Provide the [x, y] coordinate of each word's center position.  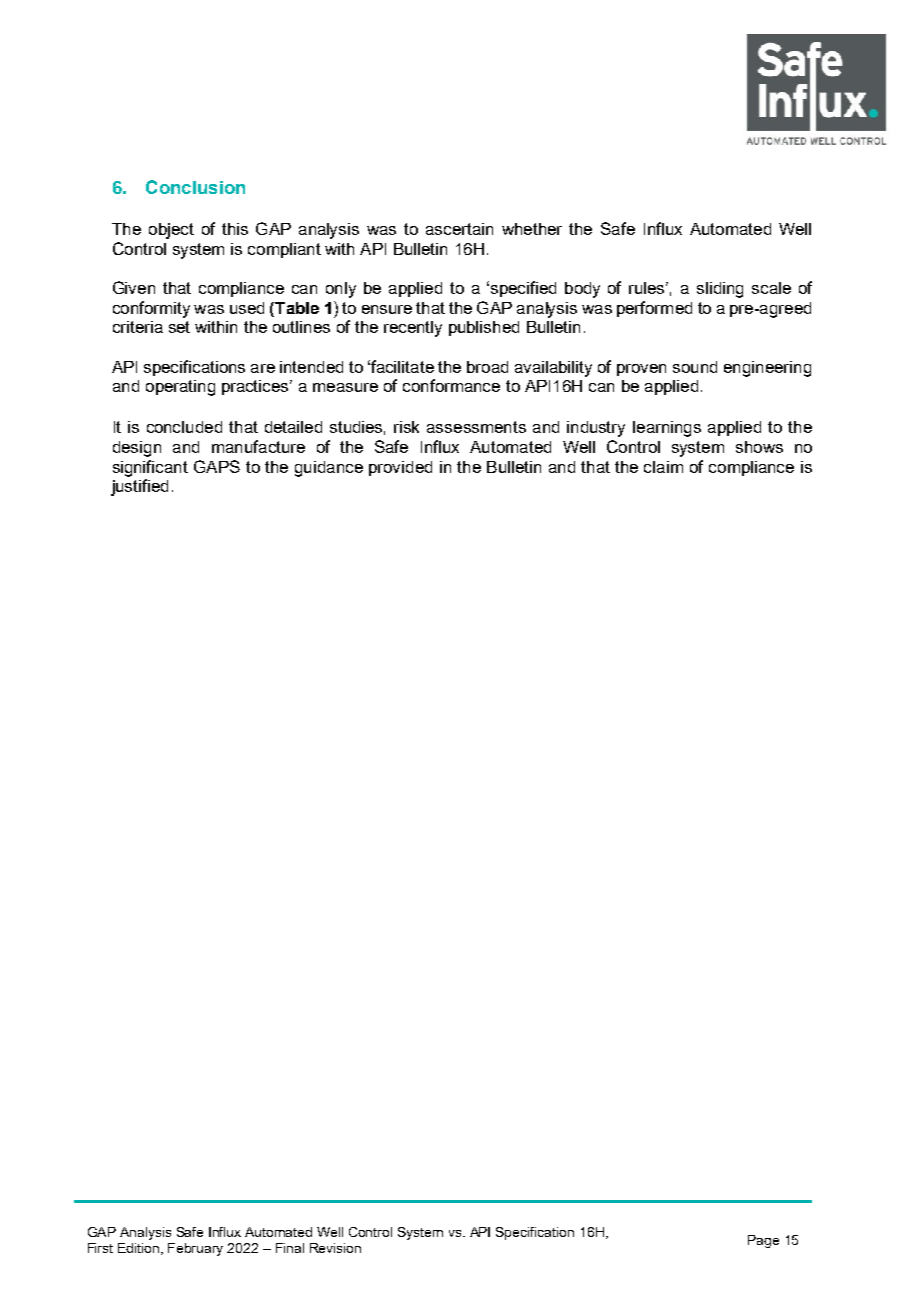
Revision [335, 1248]
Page [763, 1241]
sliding [720, 290]
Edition [140, 1249]
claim [663, 467]
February [195, 1249]
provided [400, 468]
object [171, 231]
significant [150, 468]
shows [759, 447]
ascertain [459, 229]
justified [139, 487]
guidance [329, 469]
